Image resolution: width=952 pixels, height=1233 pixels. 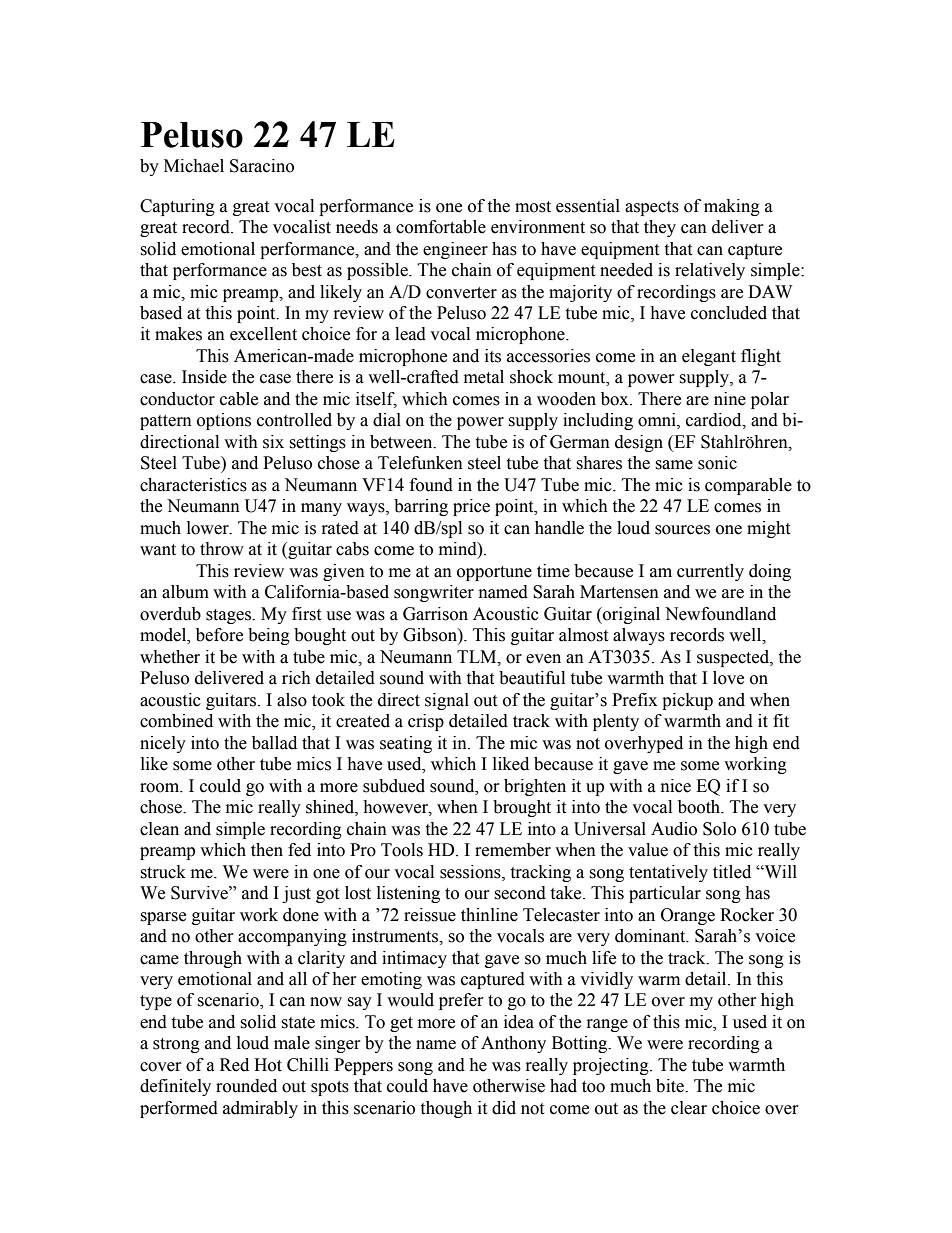 What do you see at coordinates (194, 166) in the image?
I see `Michael` at bounding box center [194, 166].
